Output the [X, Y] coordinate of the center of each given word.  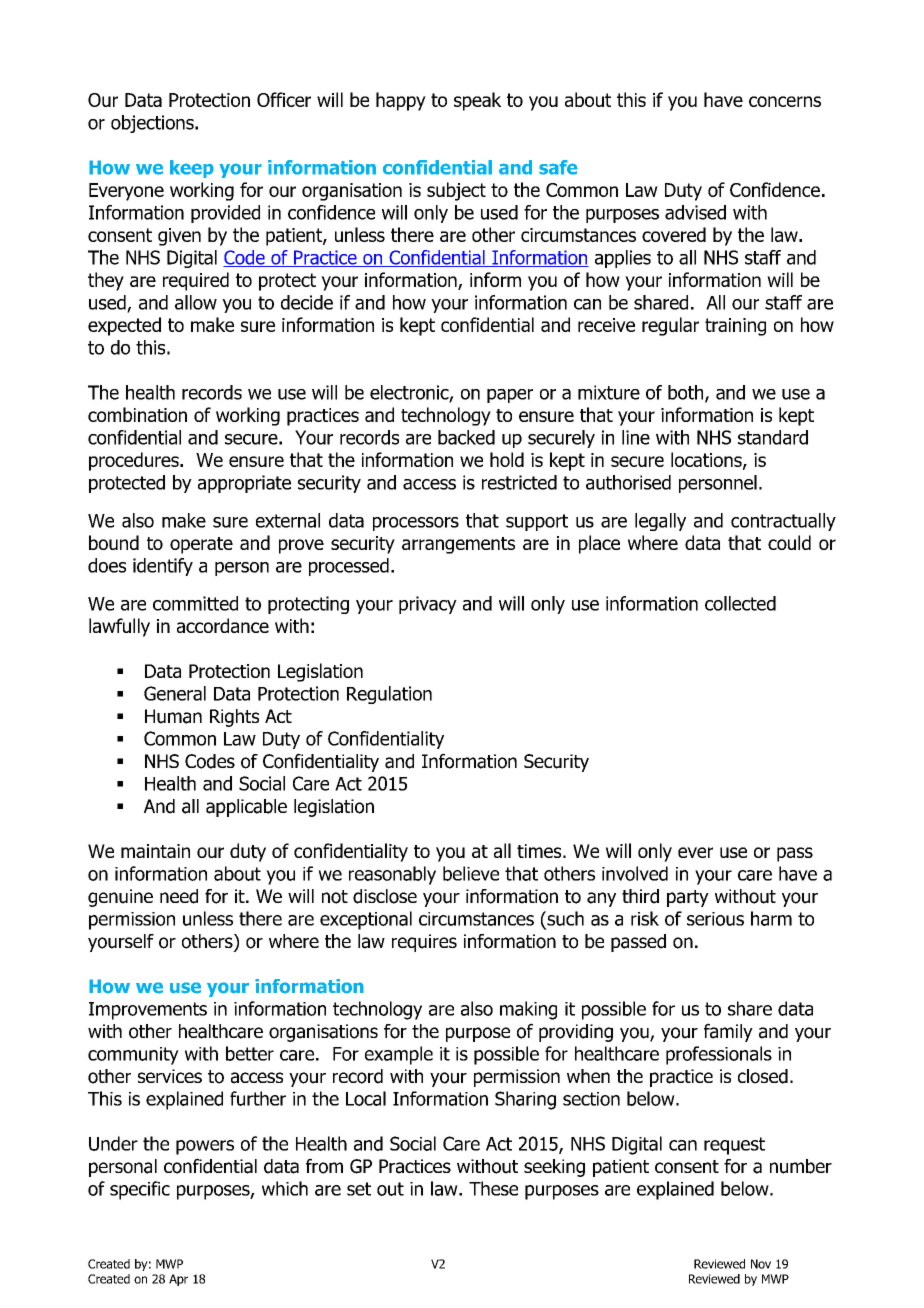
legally [660, 522]
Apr [178, 1280]
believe [471, 873]
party [688, 898]
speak [477, 101]
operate [201, 545]
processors [416, 524]
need [179, 896]
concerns [785, 101]
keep [192, 169]
